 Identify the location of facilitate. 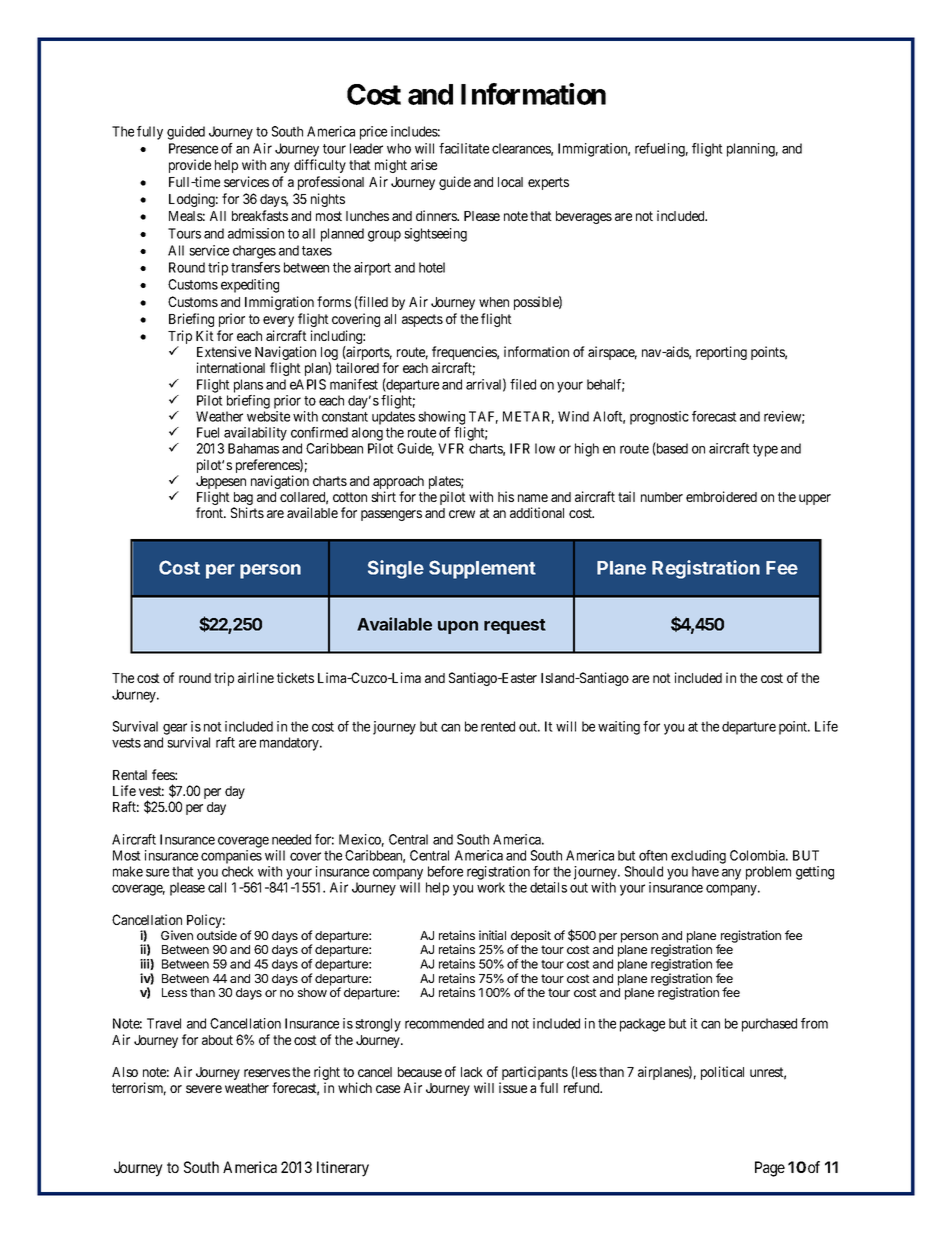
(464, 148).
